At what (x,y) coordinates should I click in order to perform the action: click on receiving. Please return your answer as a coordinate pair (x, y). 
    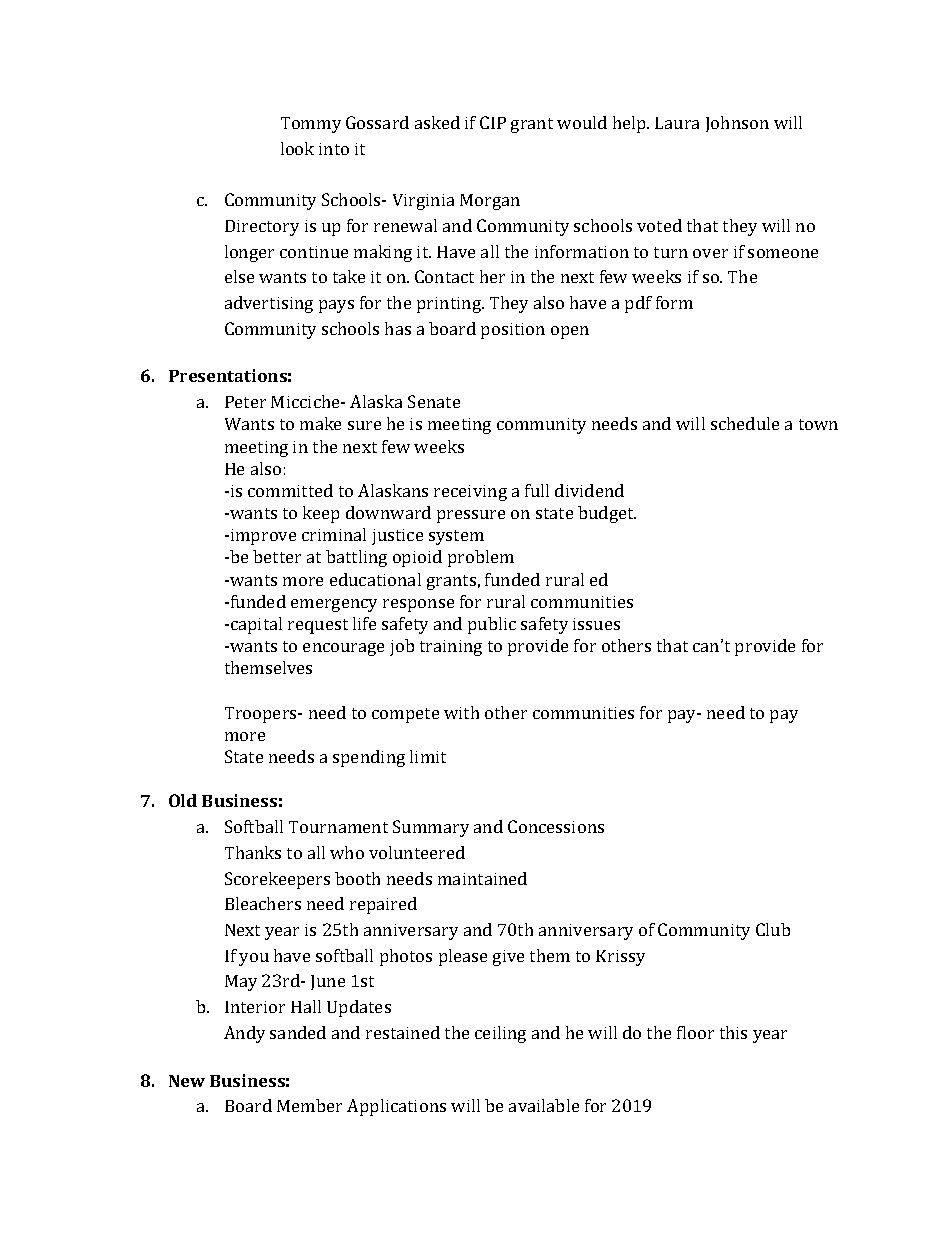
    Looking at the image, I should click on (470, 493).
